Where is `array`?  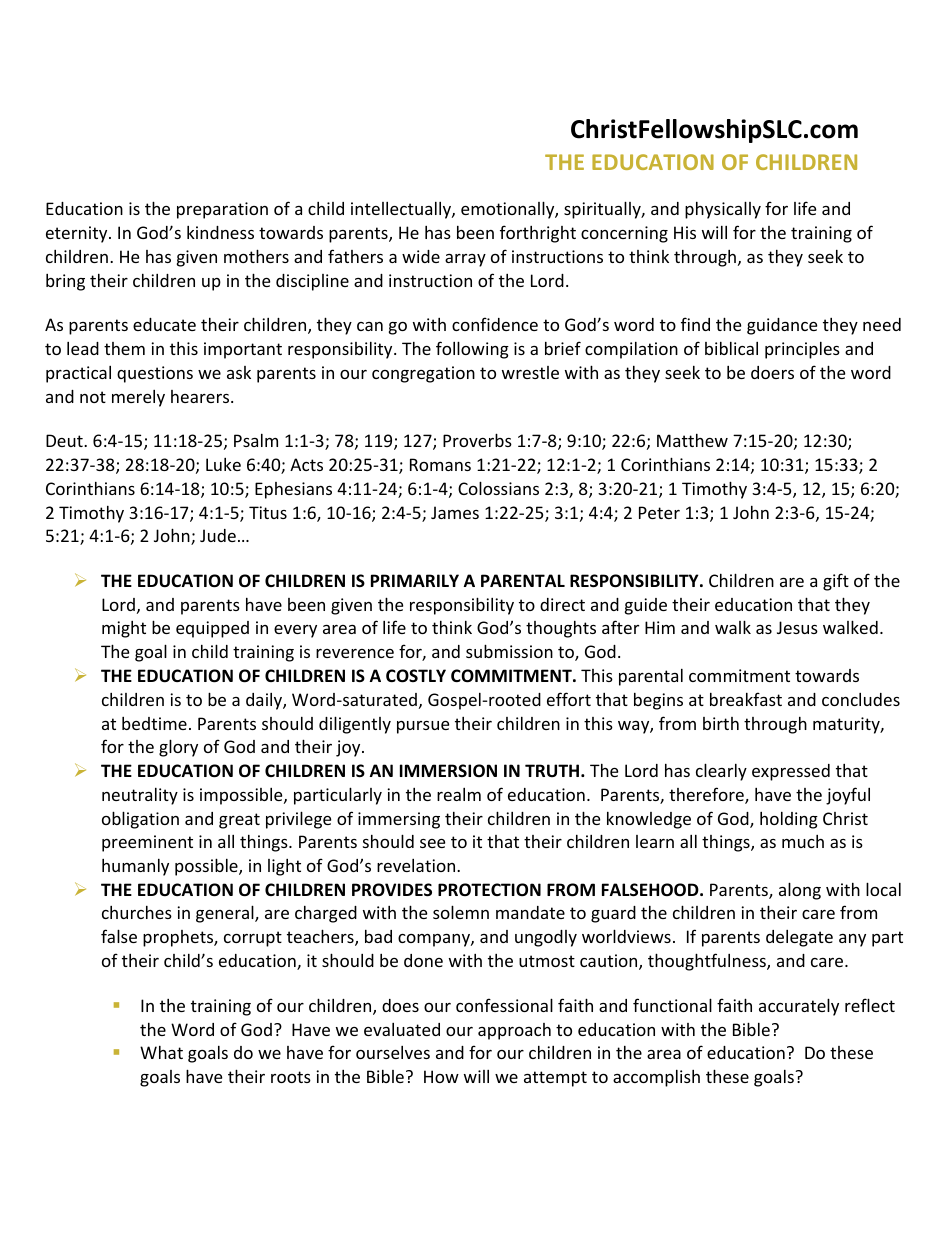 array is located at coordinates (465, 260).
